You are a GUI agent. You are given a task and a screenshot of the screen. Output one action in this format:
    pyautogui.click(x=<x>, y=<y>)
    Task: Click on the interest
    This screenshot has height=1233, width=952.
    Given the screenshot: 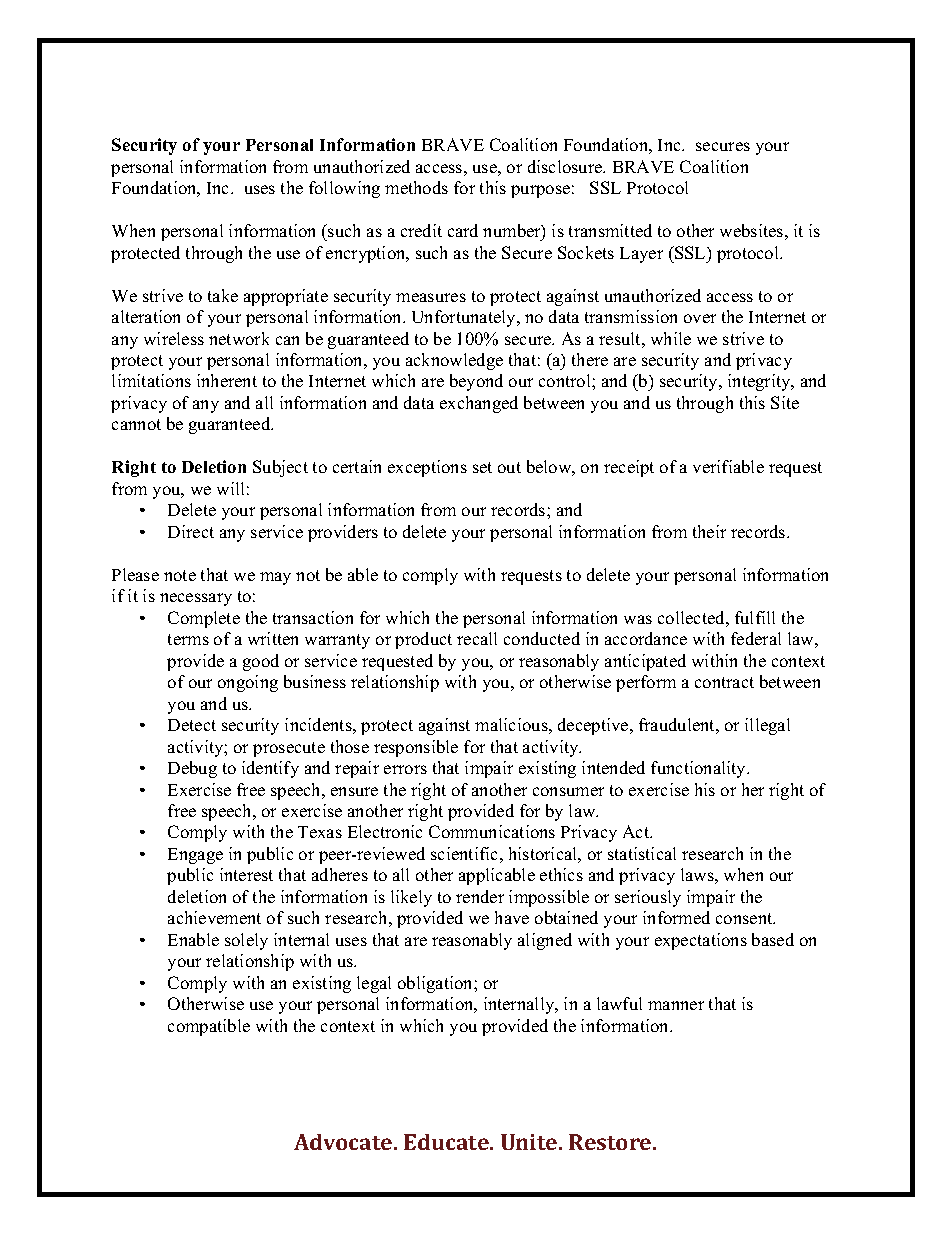 What is the action you would take?
    pyautogui.click(x=246, y=874)
